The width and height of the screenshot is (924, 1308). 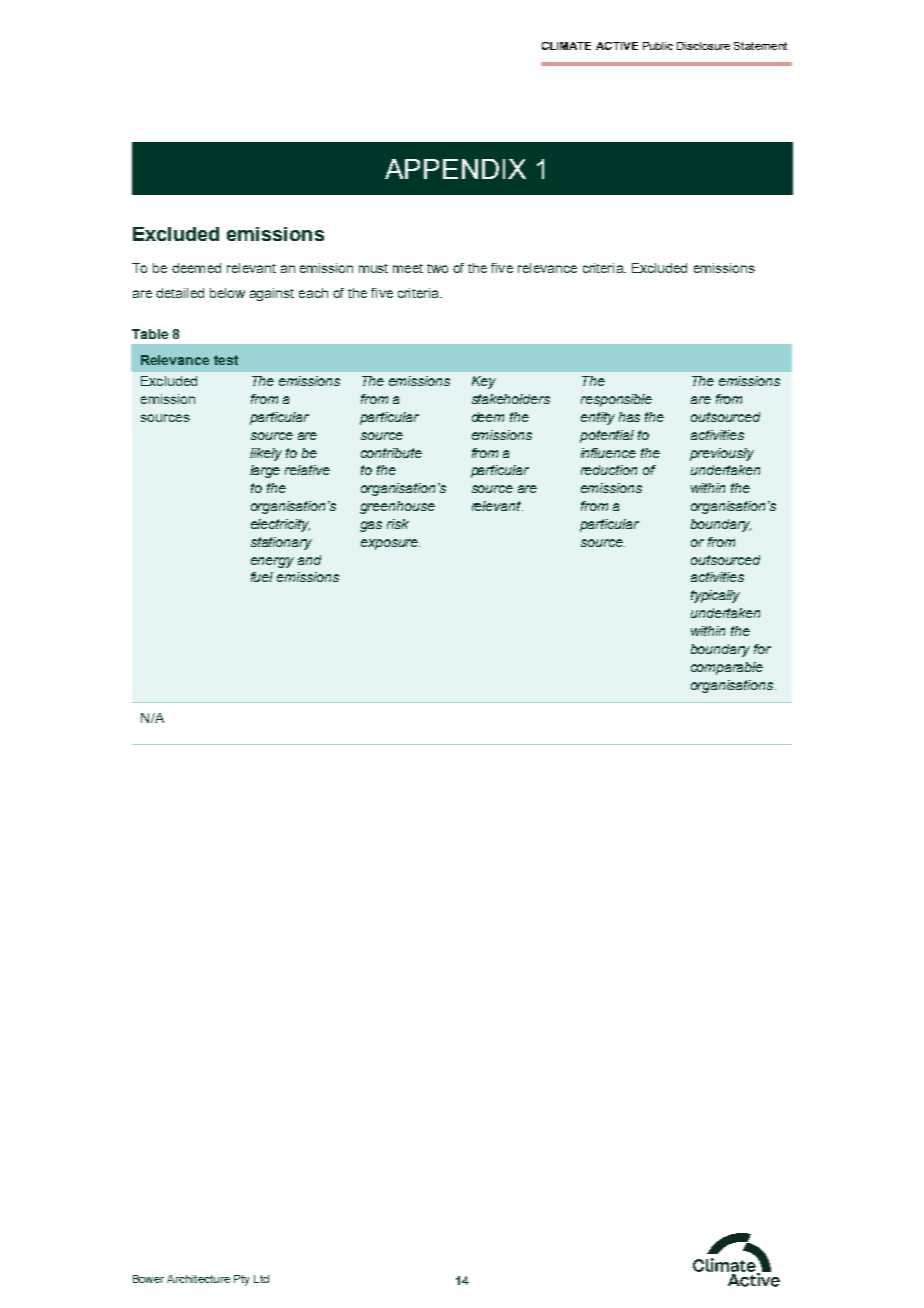 I want to click on Ltd, so click(x=261, y=1279).
